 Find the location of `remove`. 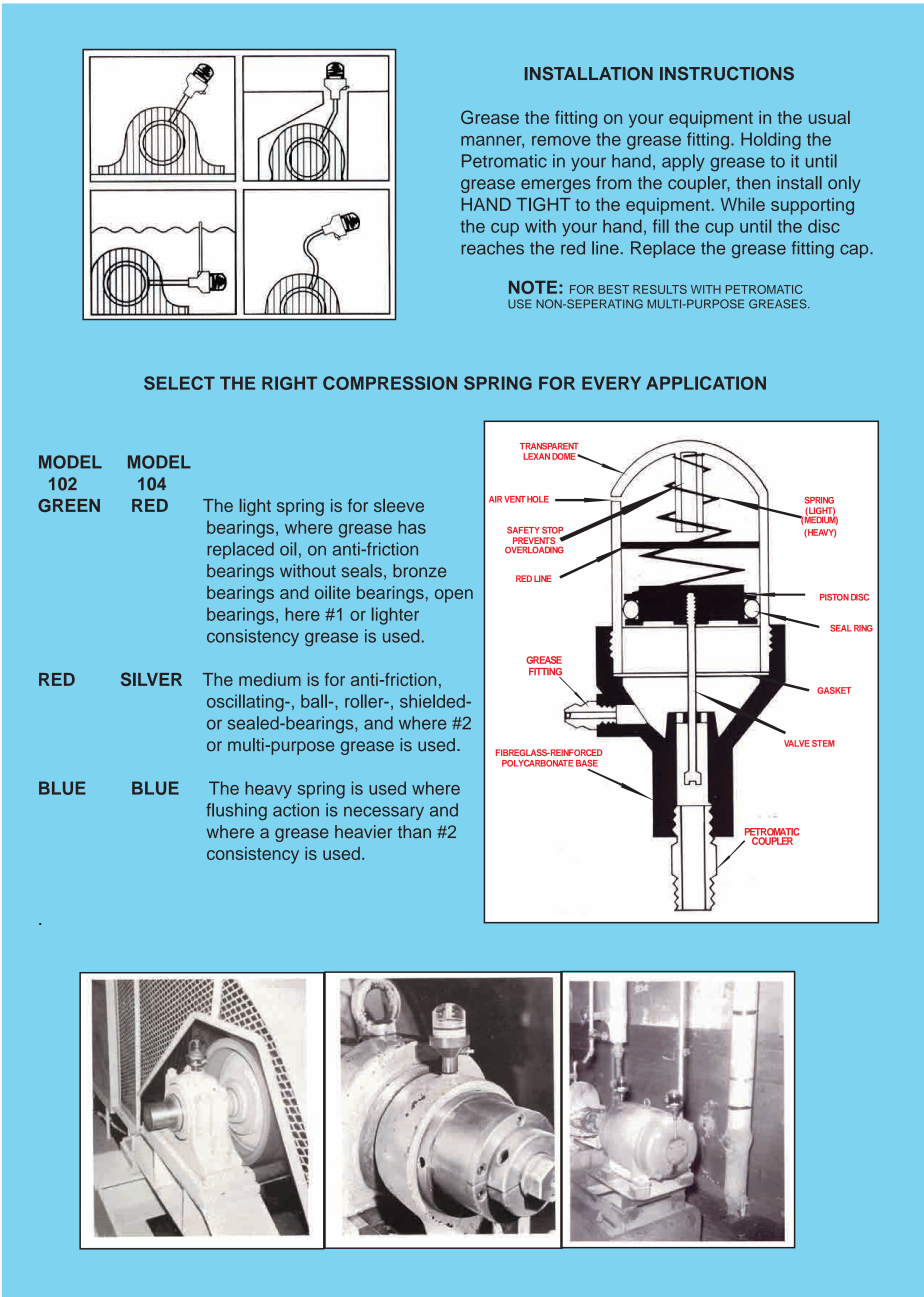

remove is located at coordinates (561, 141).
